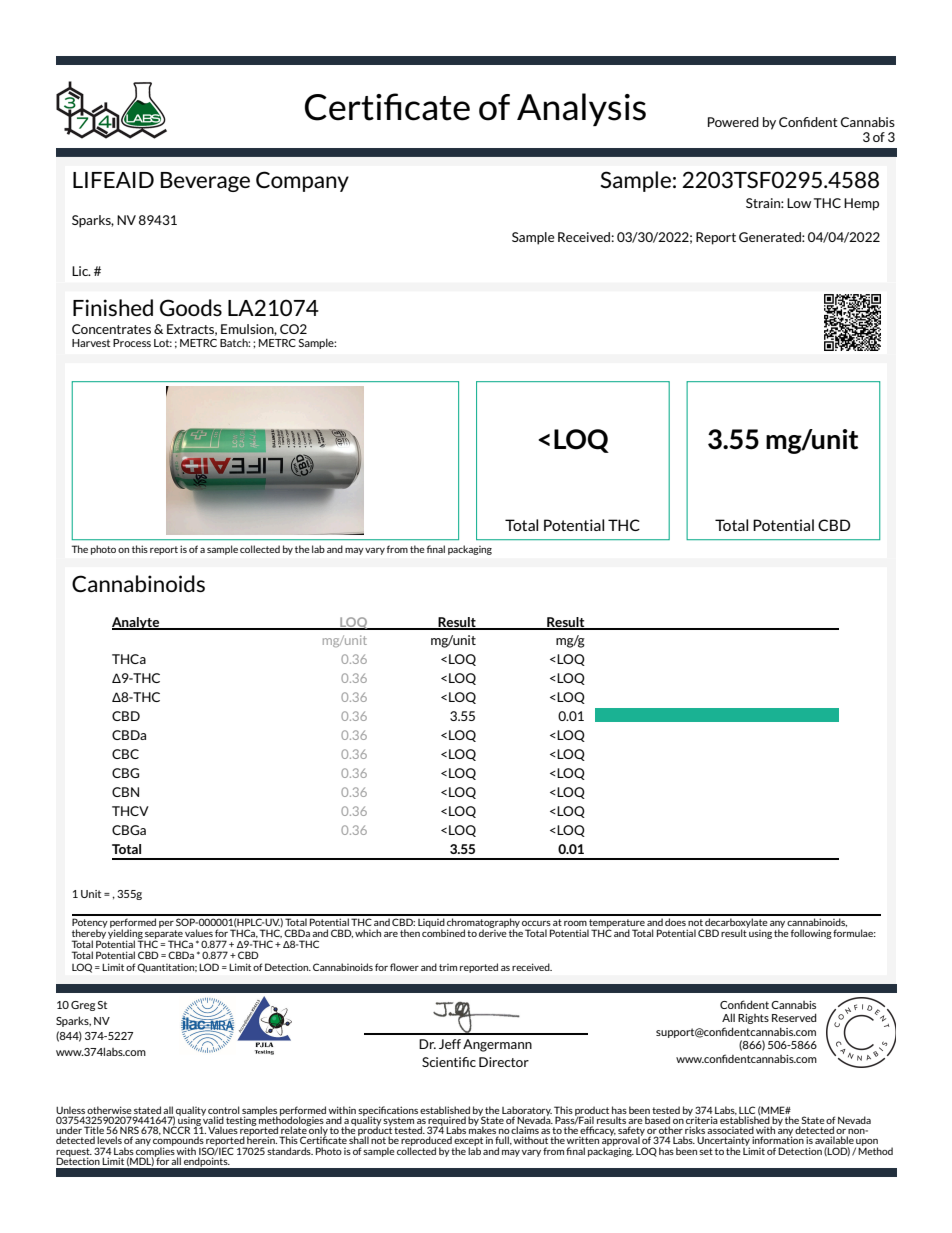 Image resolution: width=952 pixels, height=1233 pixels. What do you see at coordinates (205, 182) in the document?
I see `Beverage` at bounding box center [205, 182].
